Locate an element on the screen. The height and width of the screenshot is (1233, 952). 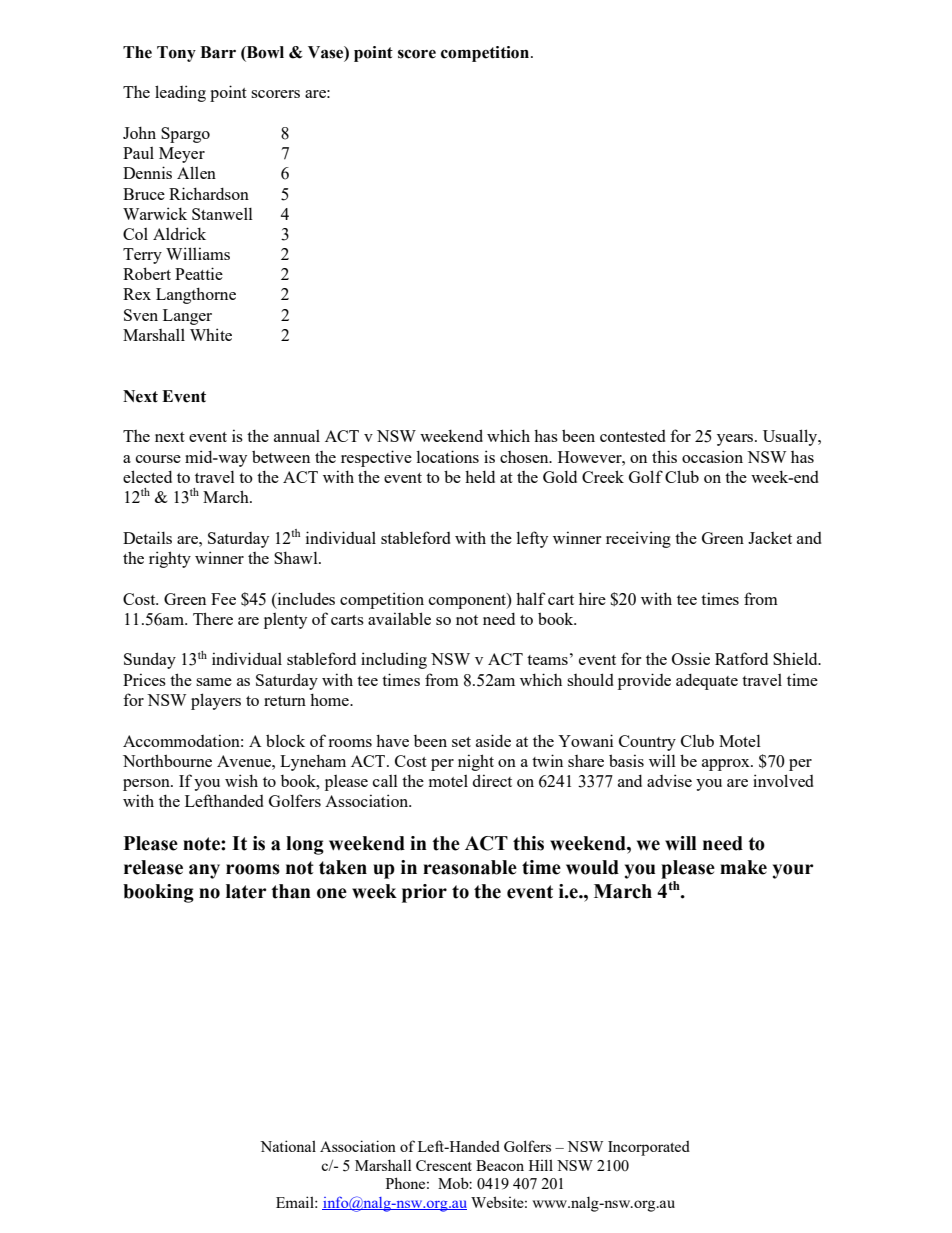
locations is located at coordinates (447, 456).
